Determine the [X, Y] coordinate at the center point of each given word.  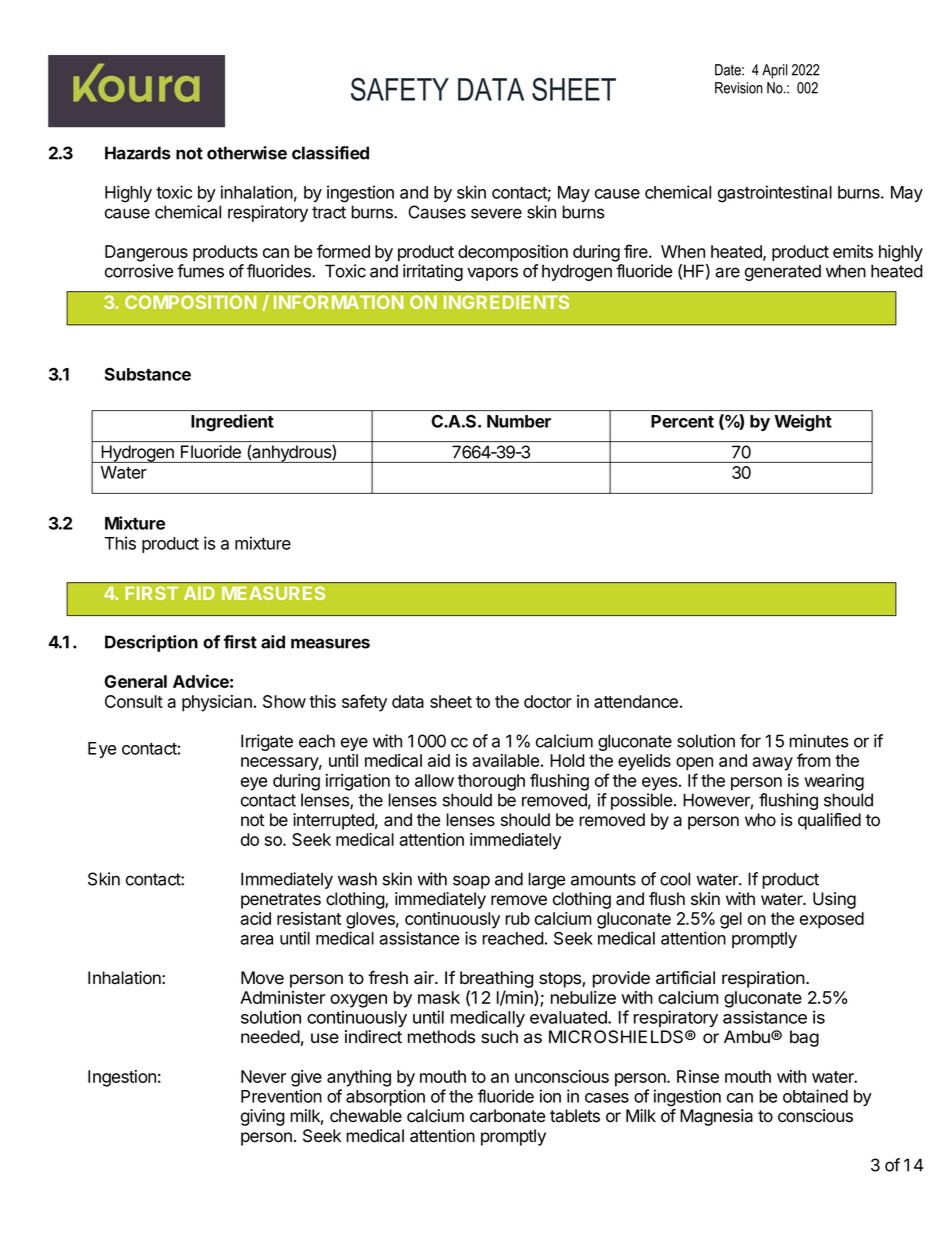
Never [263, 1076]
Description [151, 643]
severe [496, 213]
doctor [548, 701]
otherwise [247, 153]
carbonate [507, 1116]
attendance [636, 701]
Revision [739, 88]
